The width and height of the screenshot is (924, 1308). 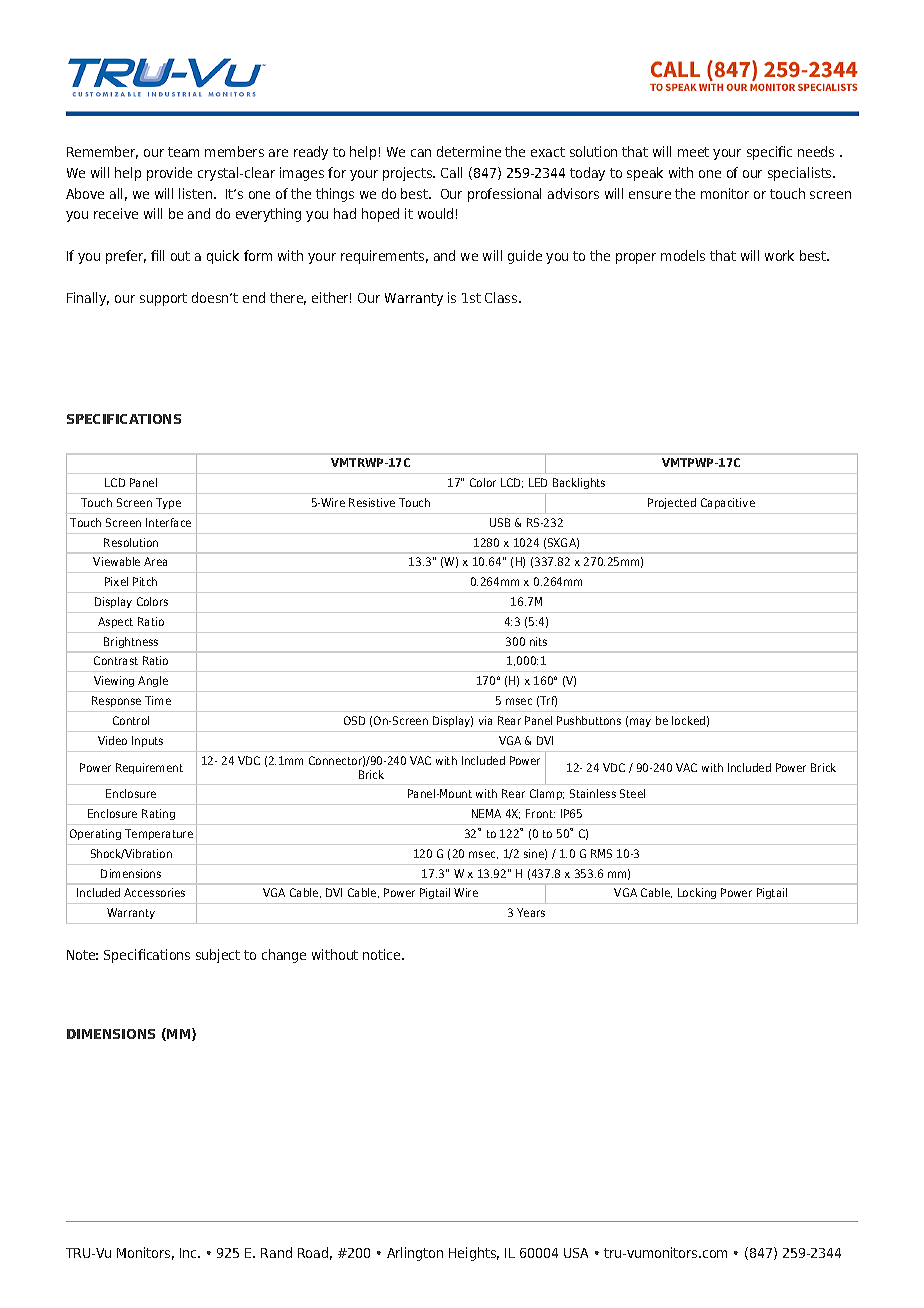 I want to click on Call, so click(x=451, y=172).
